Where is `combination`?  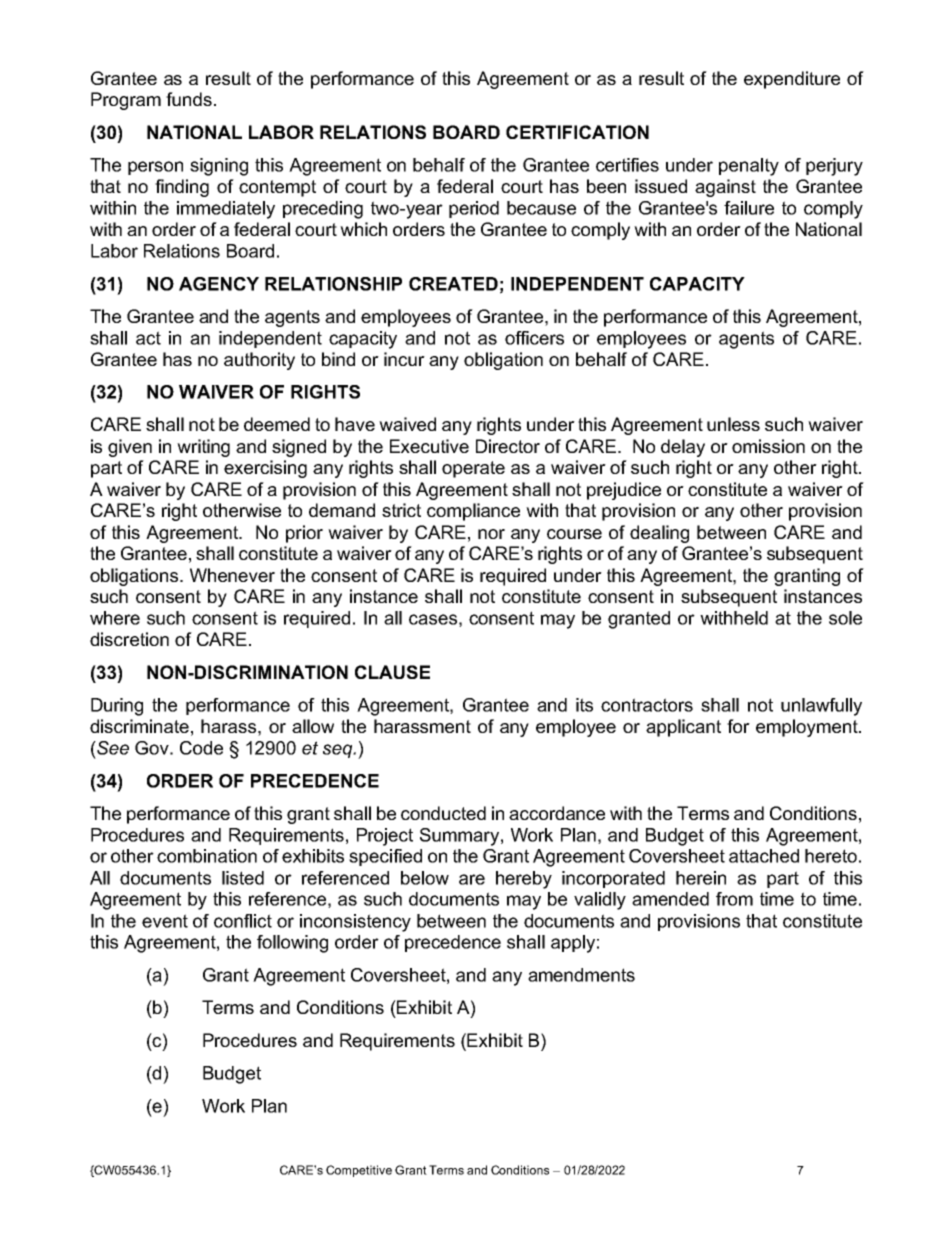
combination is located at coordinates (207, 856).
